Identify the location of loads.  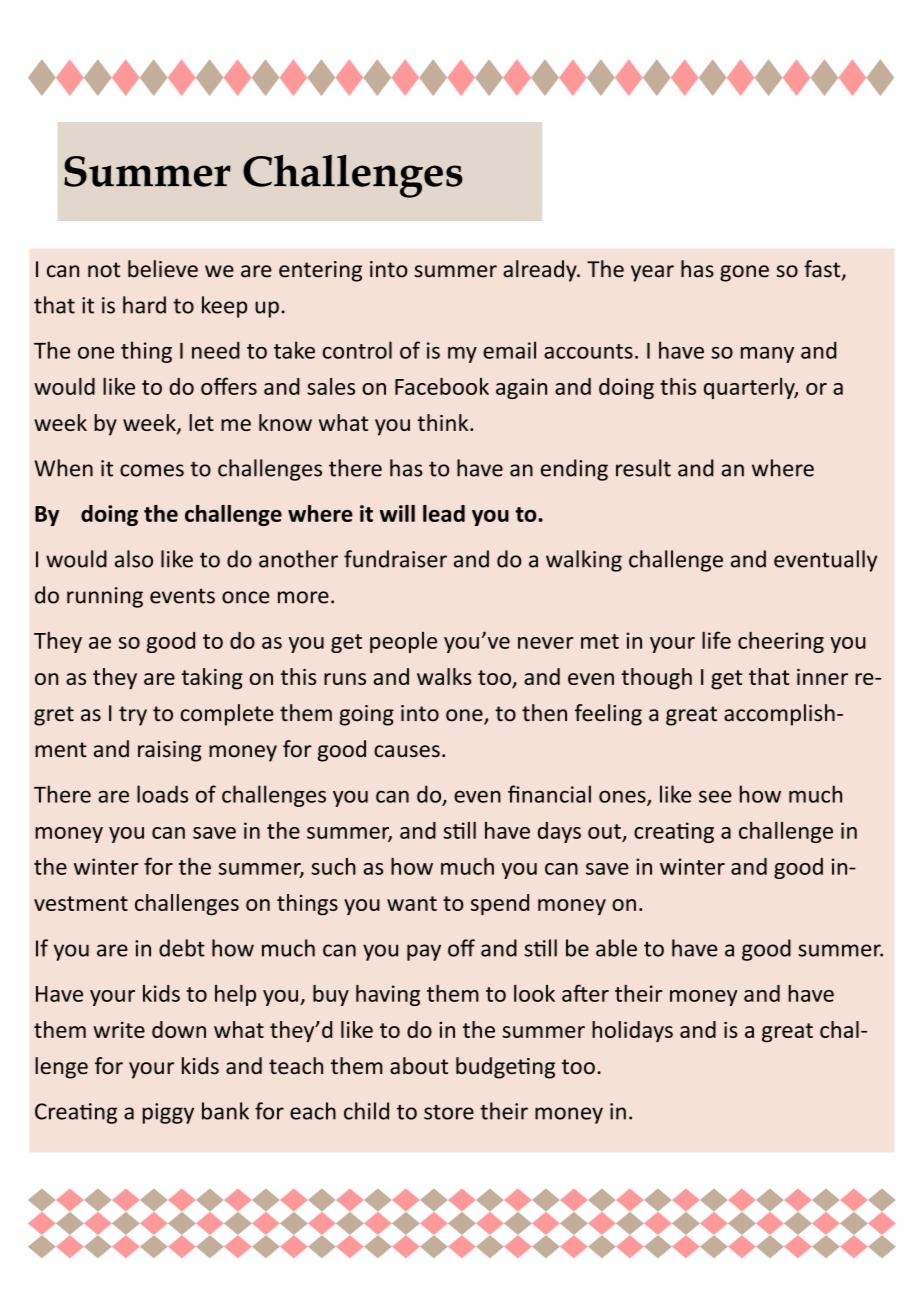
(162, 794).
